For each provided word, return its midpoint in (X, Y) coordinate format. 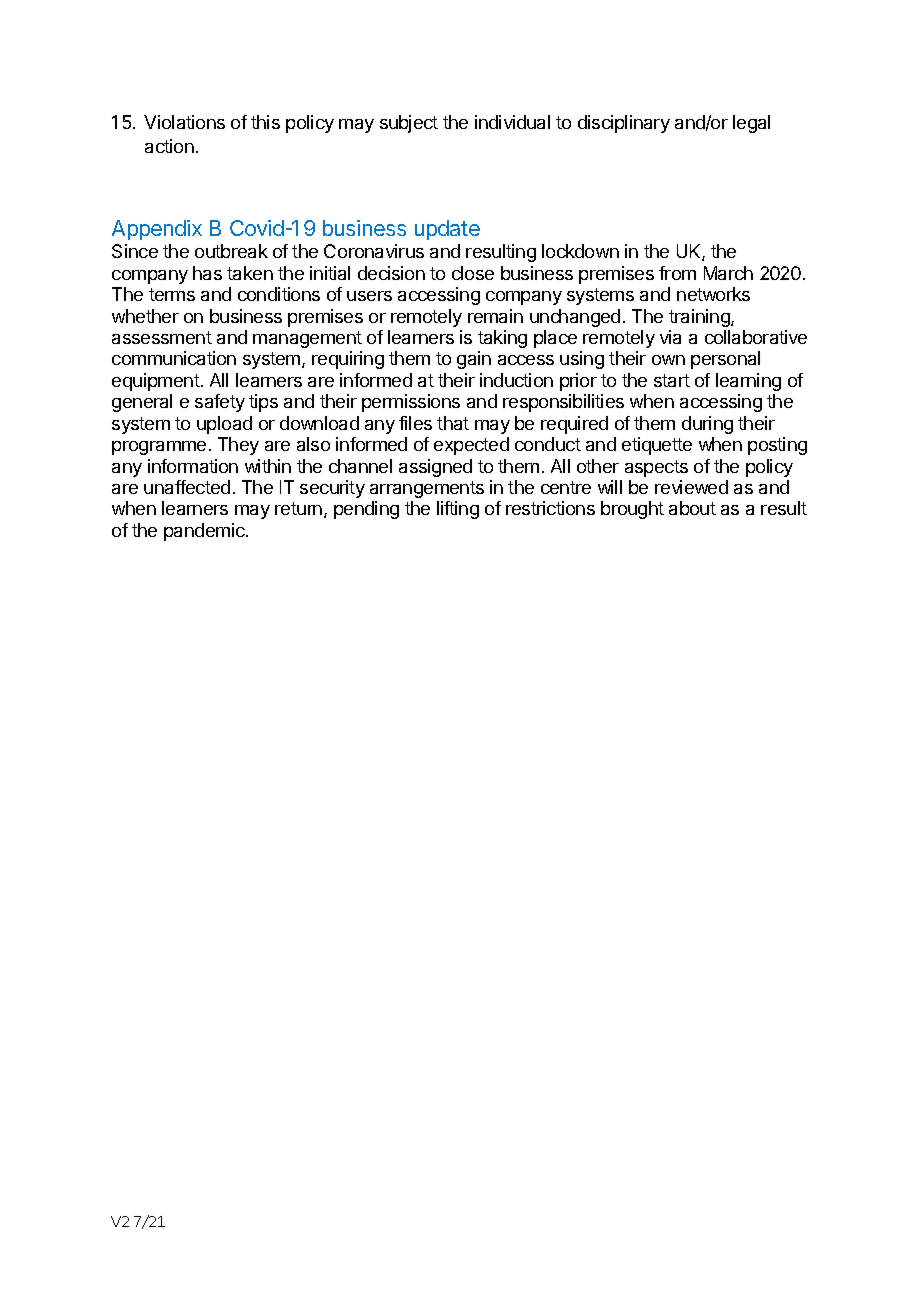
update (447, 230)
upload (224, 425)
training (700, 318)
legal (751, 124)
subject (409, 124)
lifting (458, 510)
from (677, 273)
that (453, 423)
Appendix (157, 230)
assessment (162, 337)
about (692, 508)
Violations (184, 122)
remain (495, 316)
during (707, 425)
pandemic (205, 532)
